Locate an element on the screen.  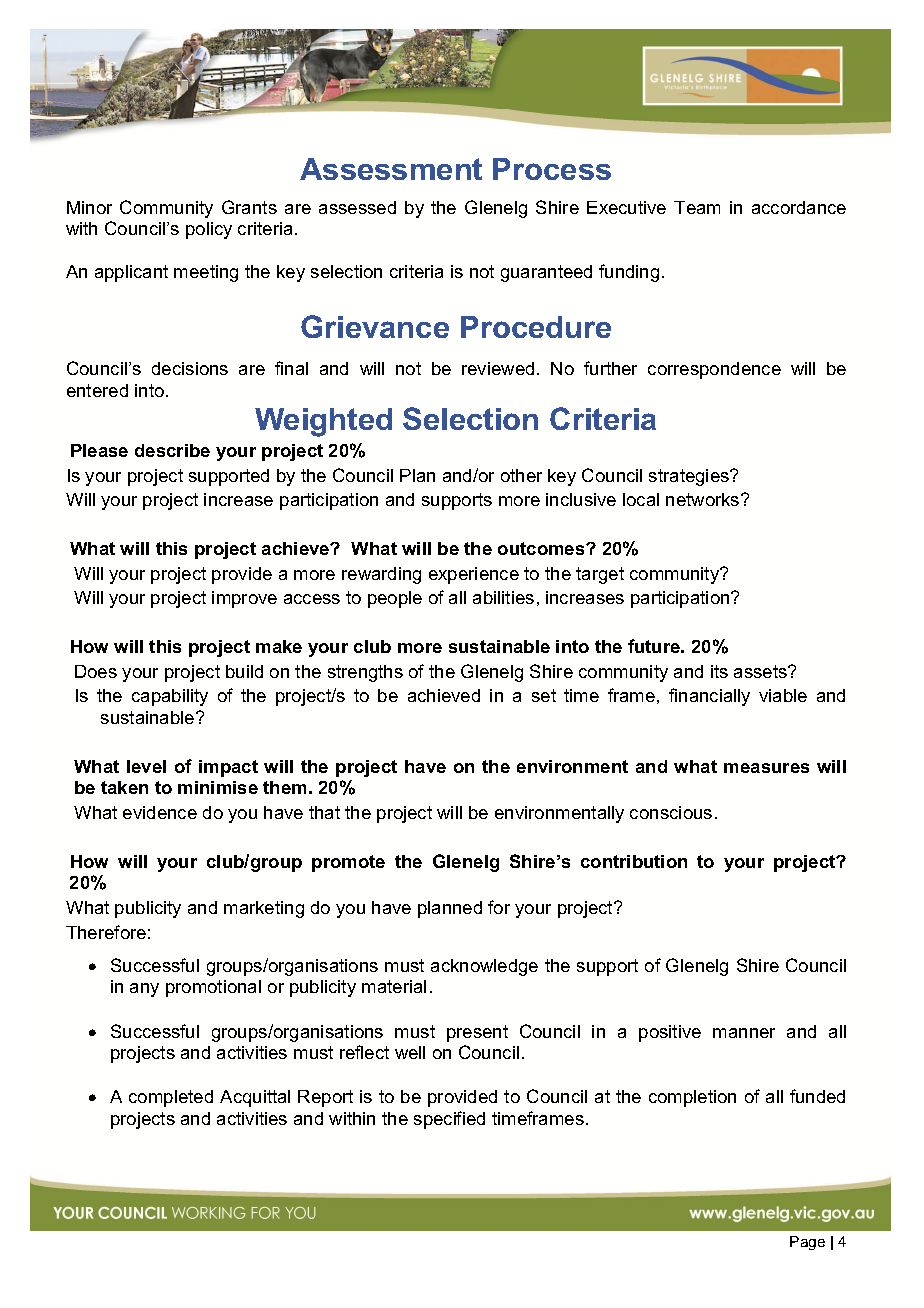
Page is located at coordinates (807, 1243).
